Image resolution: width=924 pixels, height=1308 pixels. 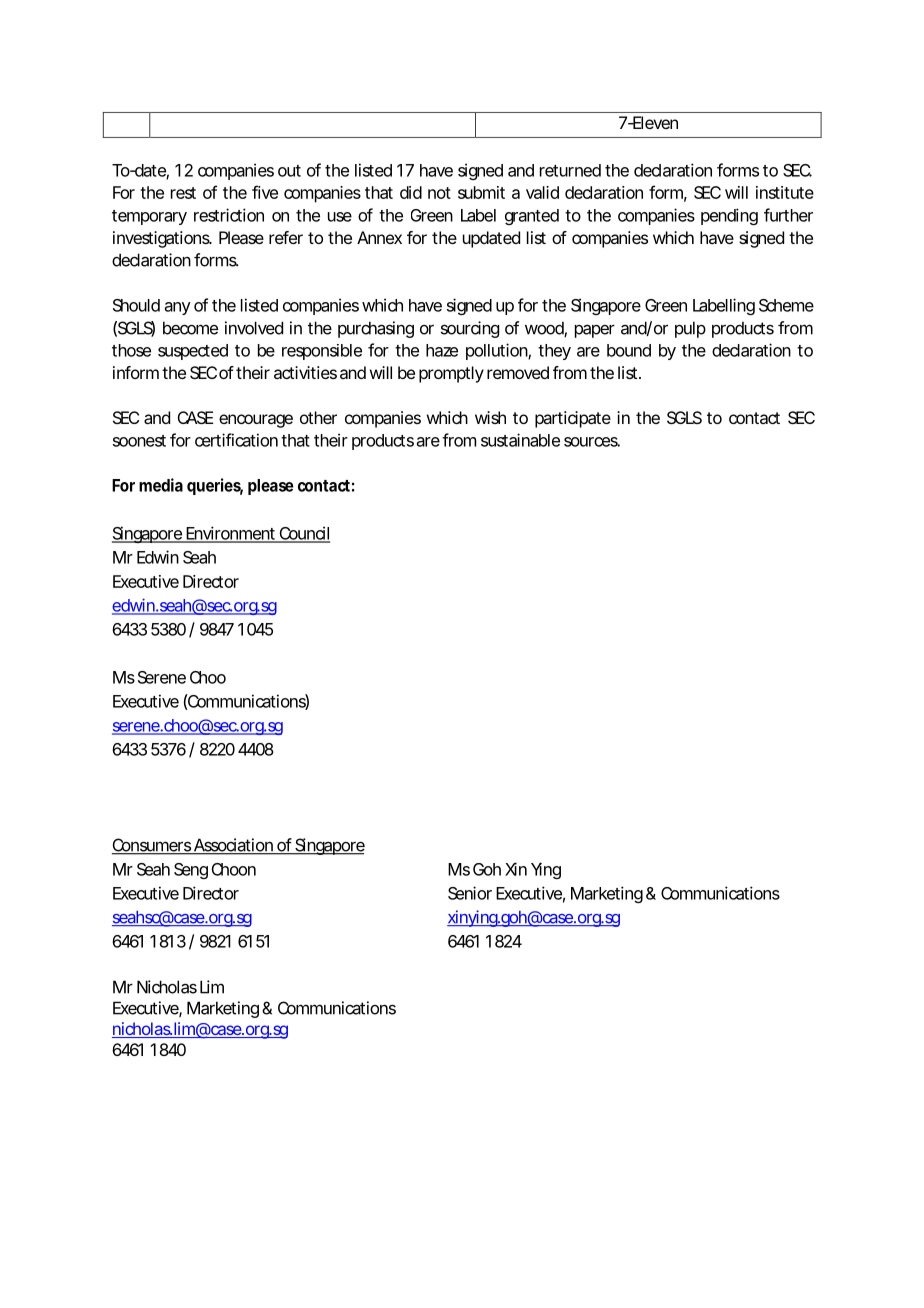 I want to click on not, so click(x=439, y=193).
